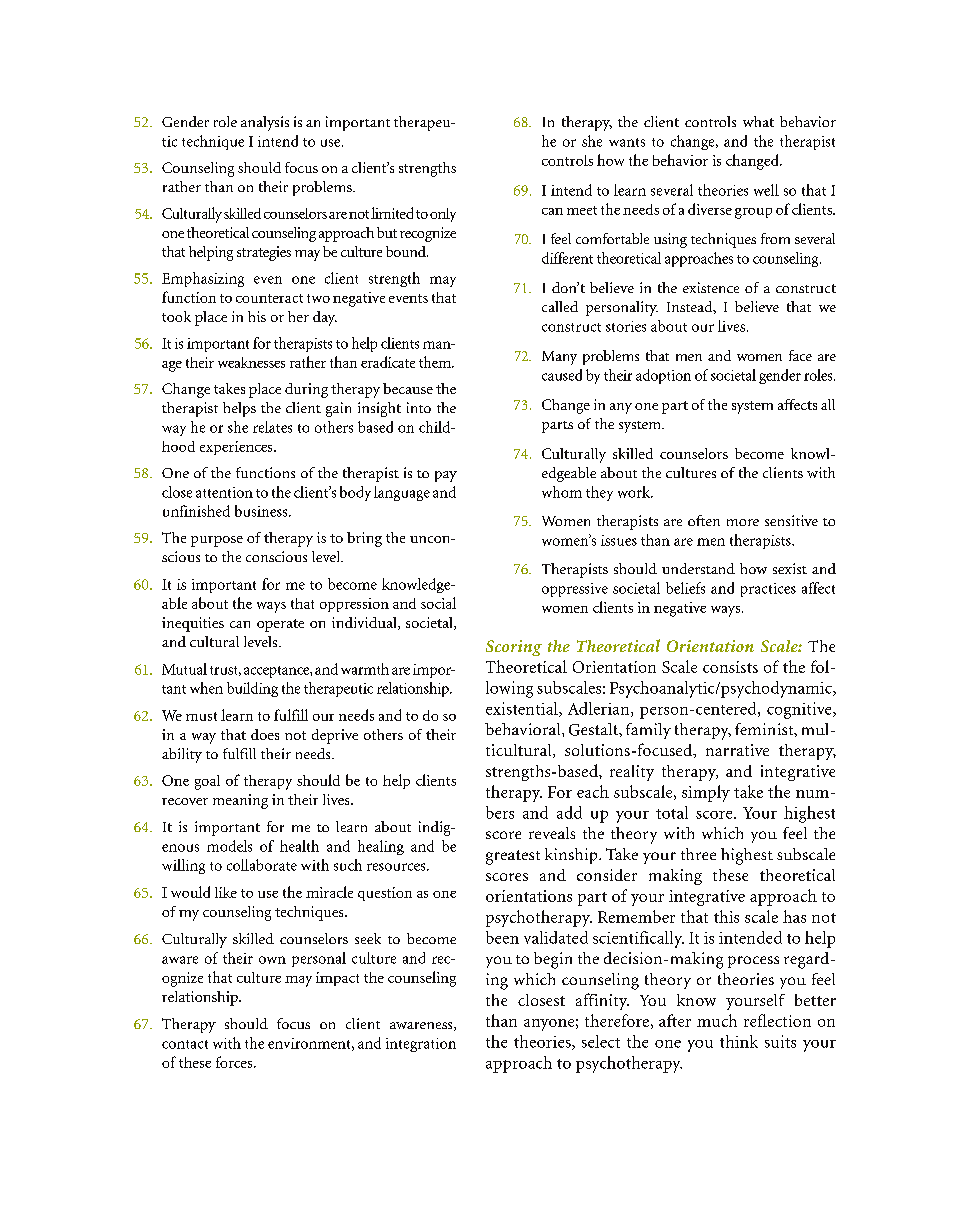 The image size is (980, 1211). Describe the element at coordinates (280, 625) in the screenshot. I see `operate` at that location.
